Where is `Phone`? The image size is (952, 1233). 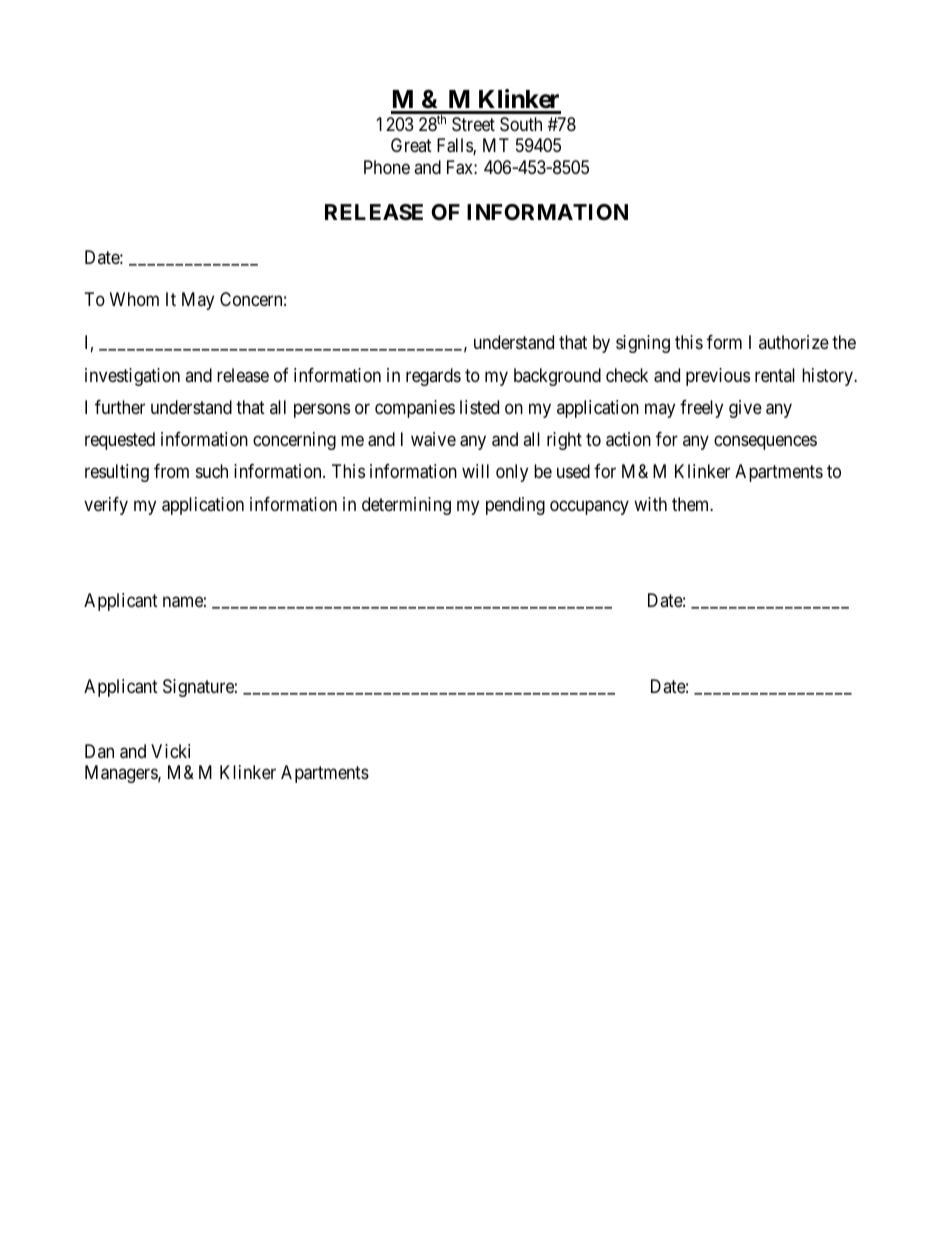 Phone is located at coordinates (387, 167).
